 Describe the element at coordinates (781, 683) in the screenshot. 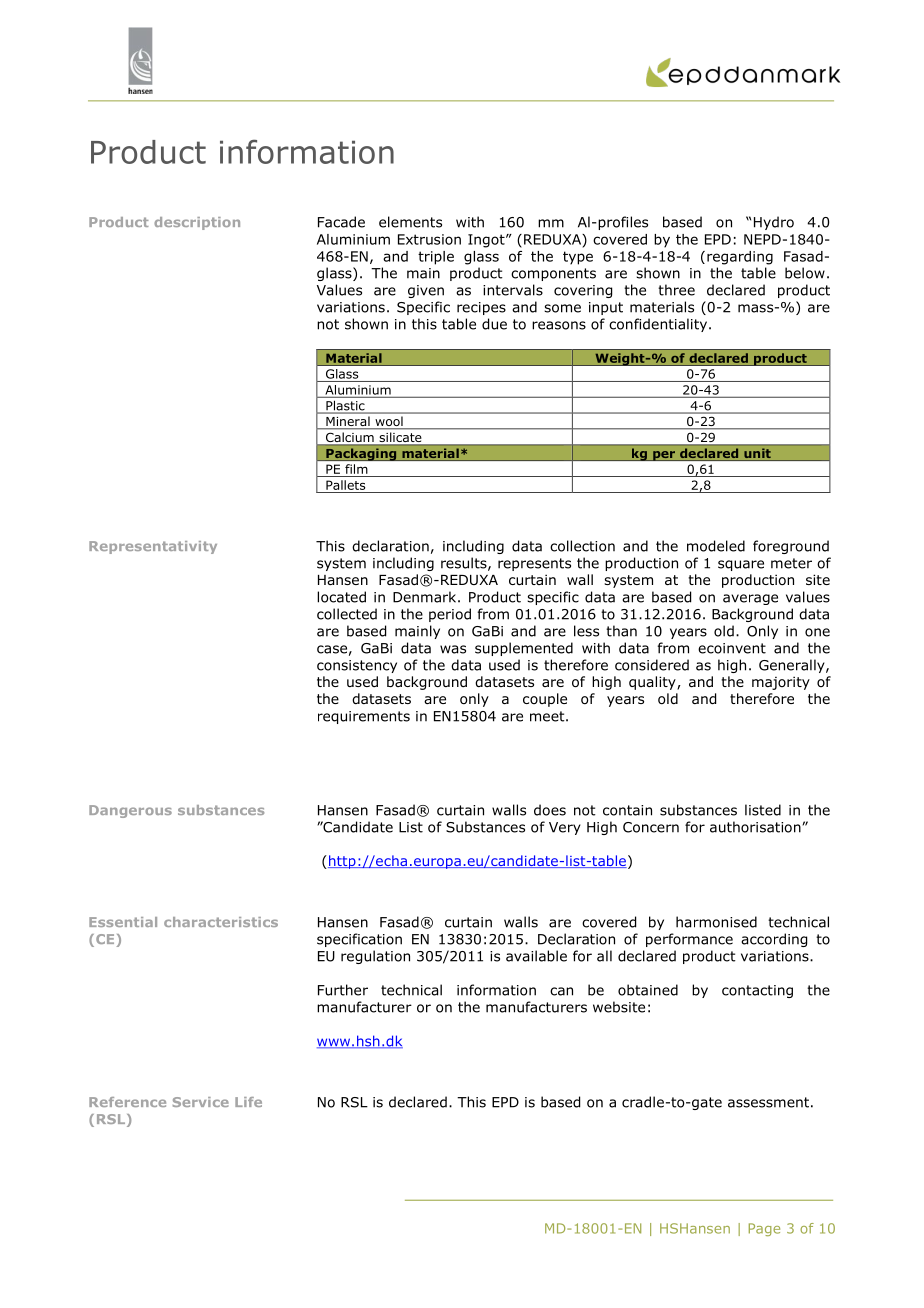

I see `majority` at that location.
